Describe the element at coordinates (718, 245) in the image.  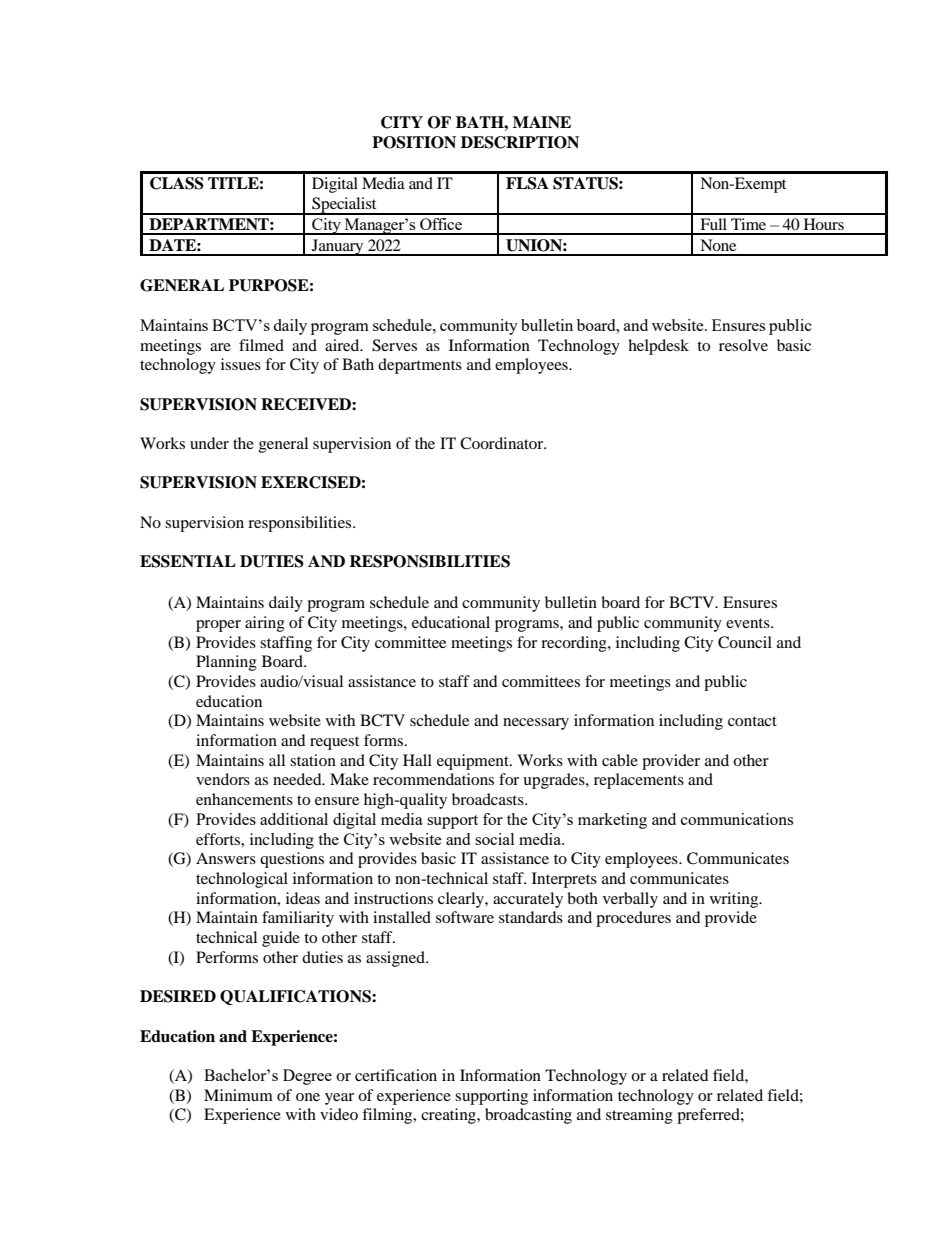
I see `None` at that location.
